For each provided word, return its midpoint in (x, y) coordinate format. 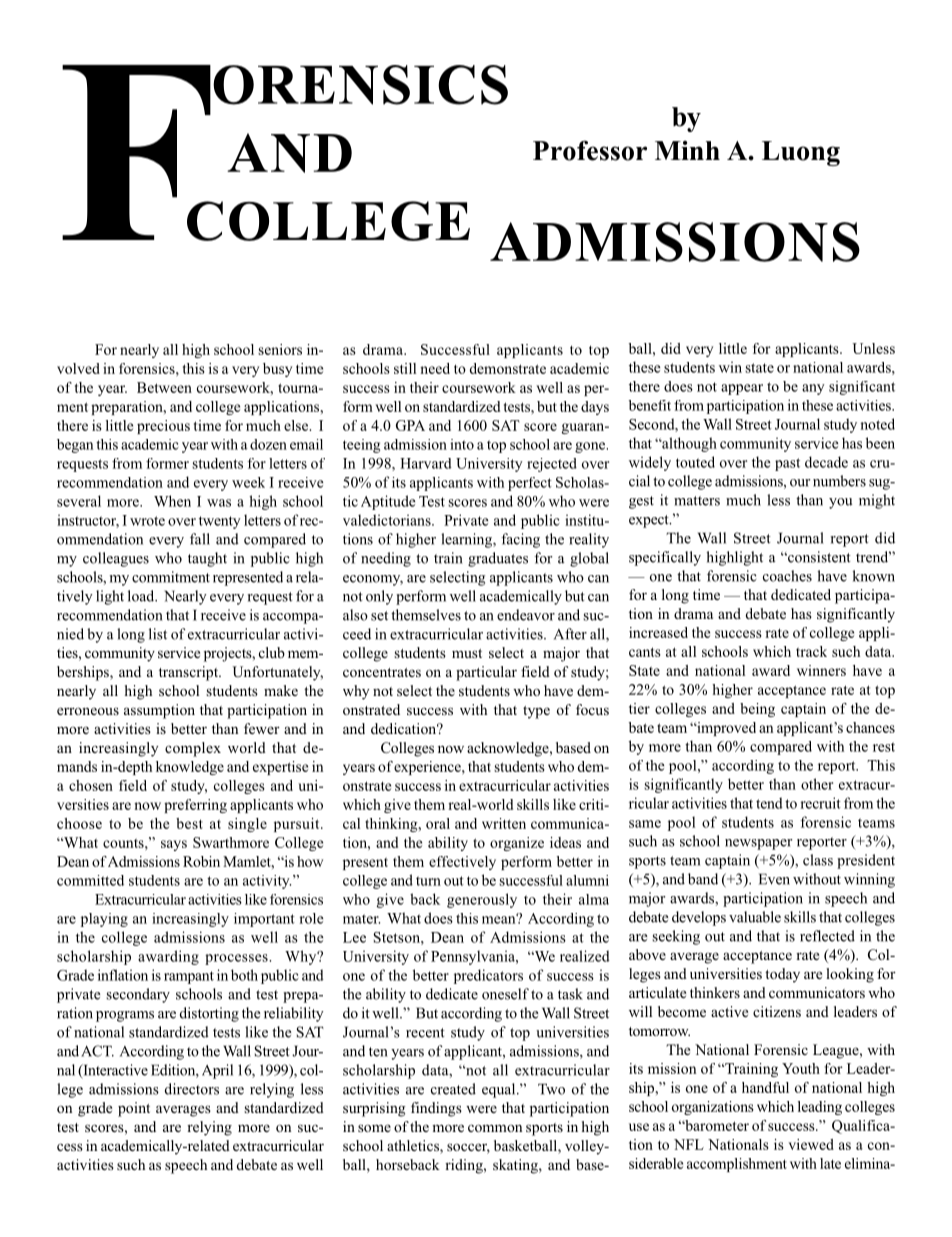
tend (769, 803)
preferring (195, 806)
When (172, 501)
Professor (590, 150)
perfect (530, 484)
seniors (280, 349)
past (787, 464)
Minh (687, 150)
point (134, 1109)
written (504, 823)
